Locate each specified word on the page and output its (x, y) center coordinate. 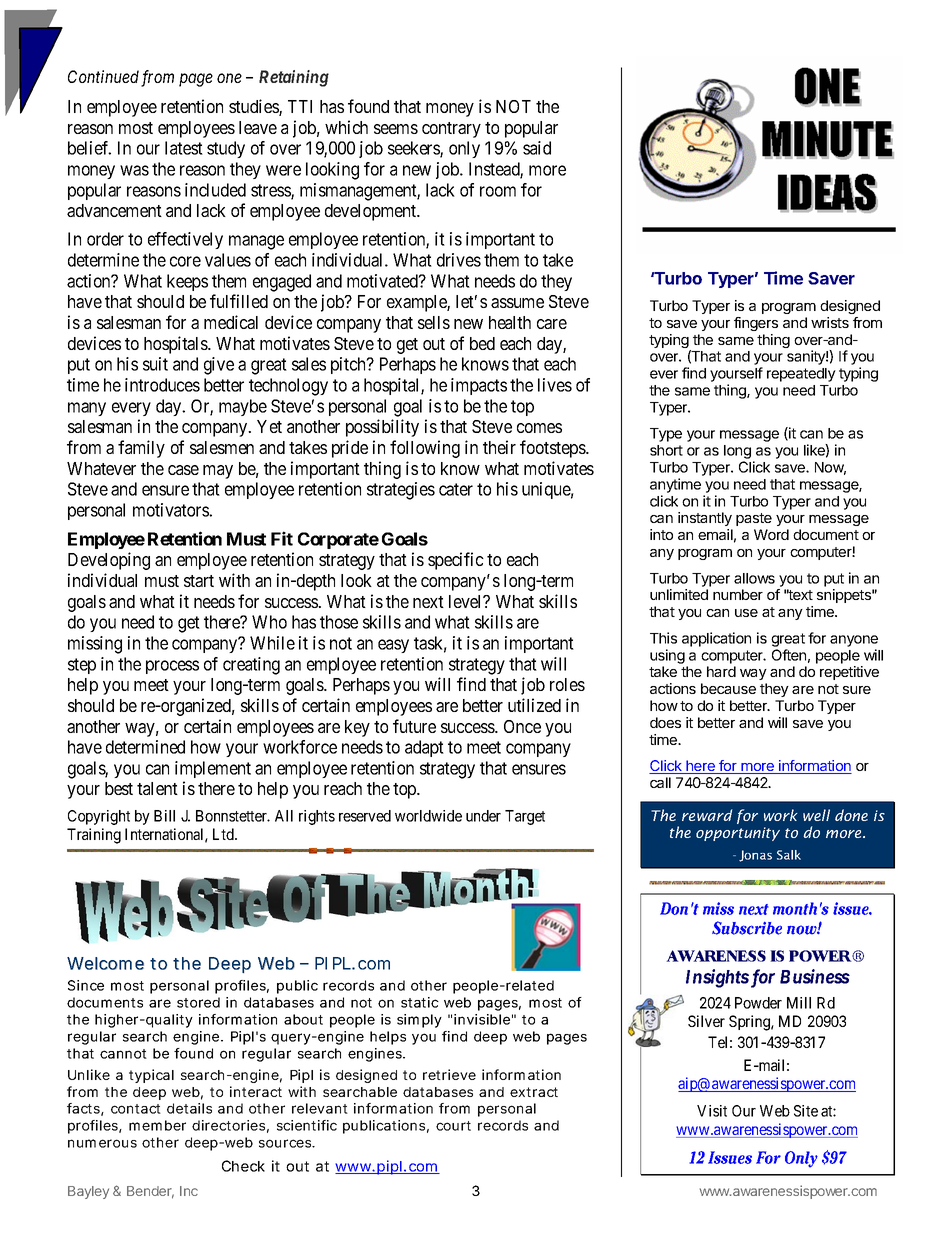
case (183, 470)
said (537, 148)
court (453, 1126)
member (157, 1125)
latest (184, 148)
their (499, 447)
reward (707, 815)
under (483, 816)
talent (157, 788)
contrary (451, 130)
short (666, 450)
